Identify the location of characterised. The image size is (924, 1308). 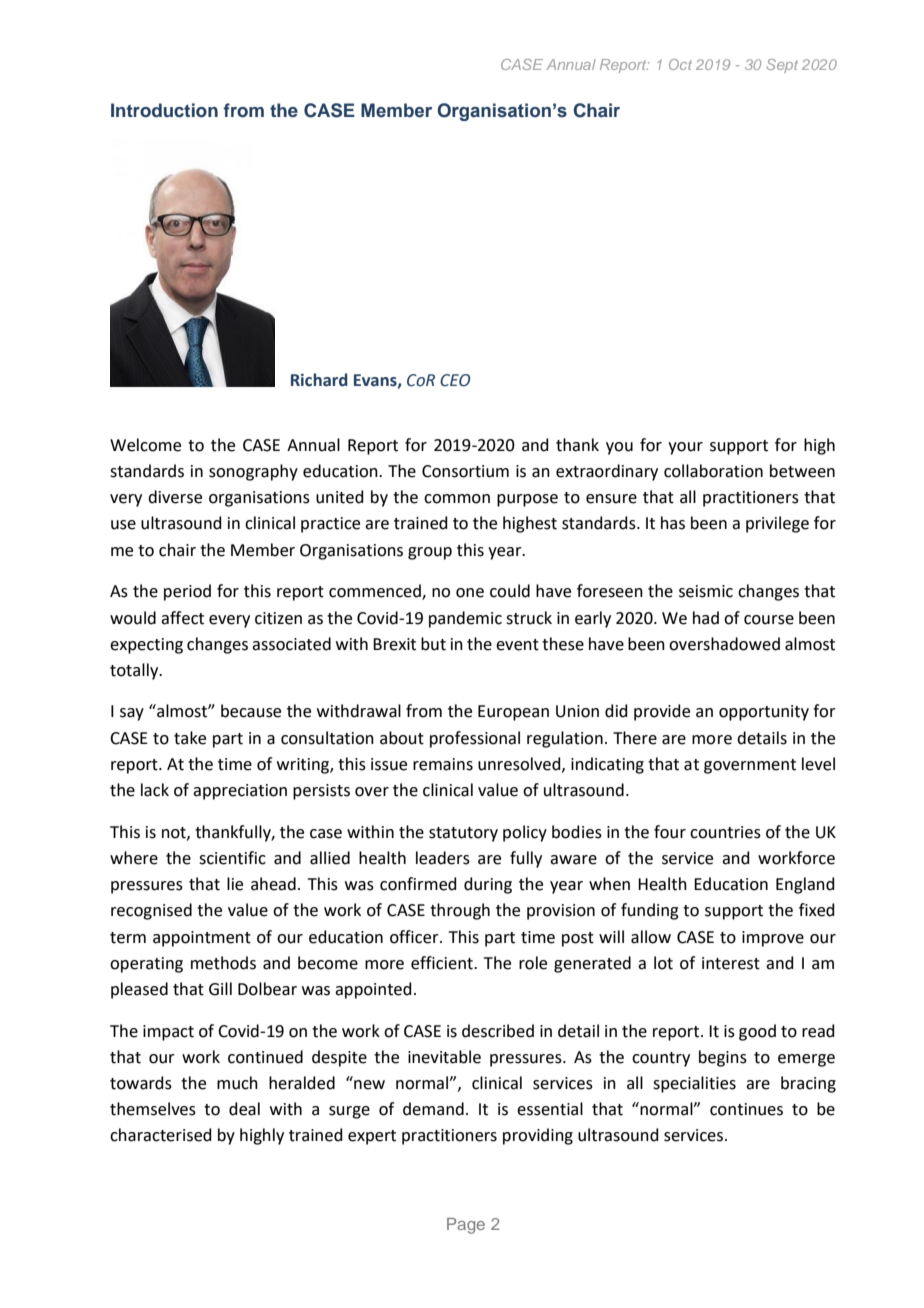
(161, 1135).
